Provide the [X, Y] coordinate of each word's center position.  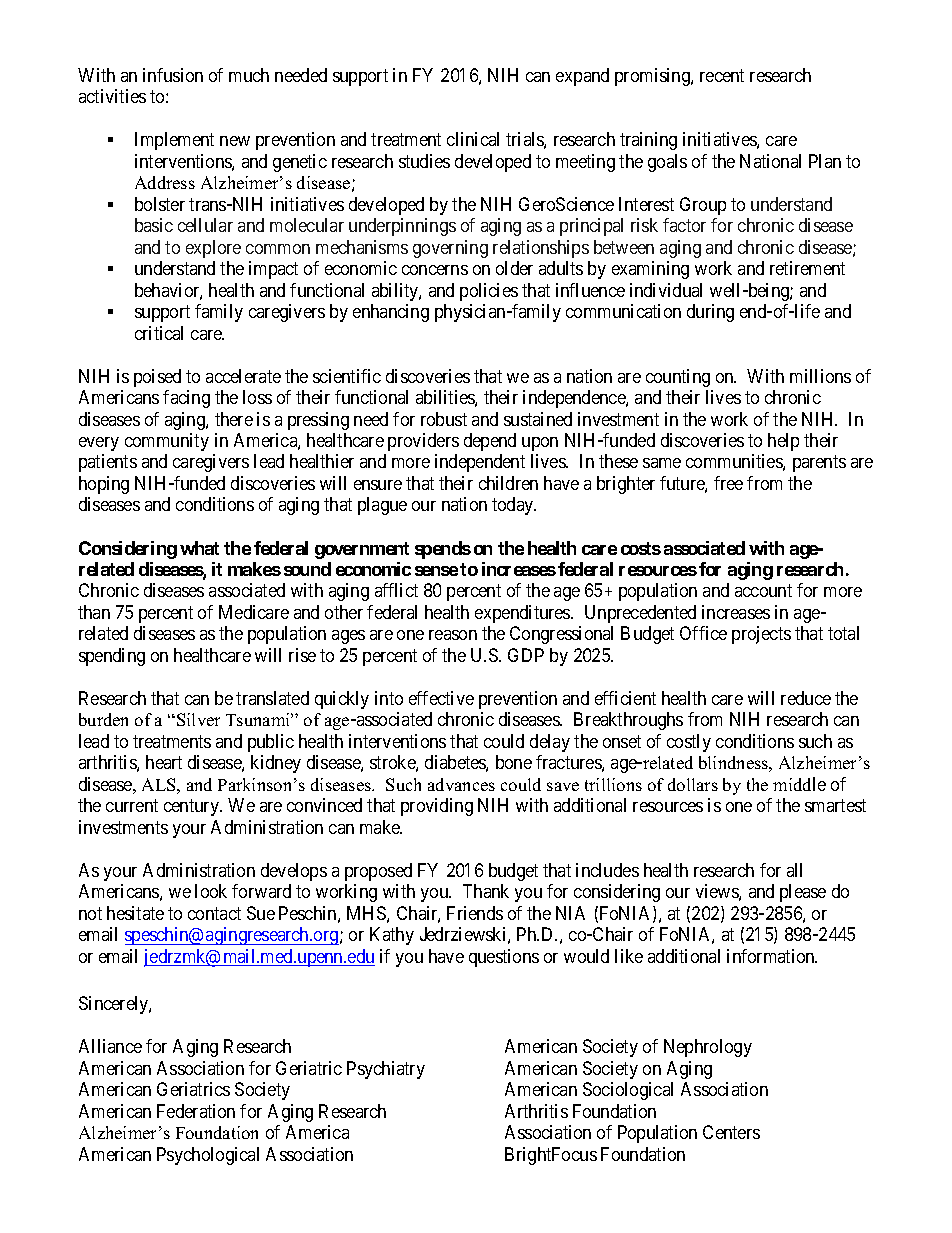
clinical [473, 139]
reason [453, 635]
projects [761, 635]
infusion [173, 75]
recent [722, 75]
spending [112, 657]
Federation [196, 1111]
